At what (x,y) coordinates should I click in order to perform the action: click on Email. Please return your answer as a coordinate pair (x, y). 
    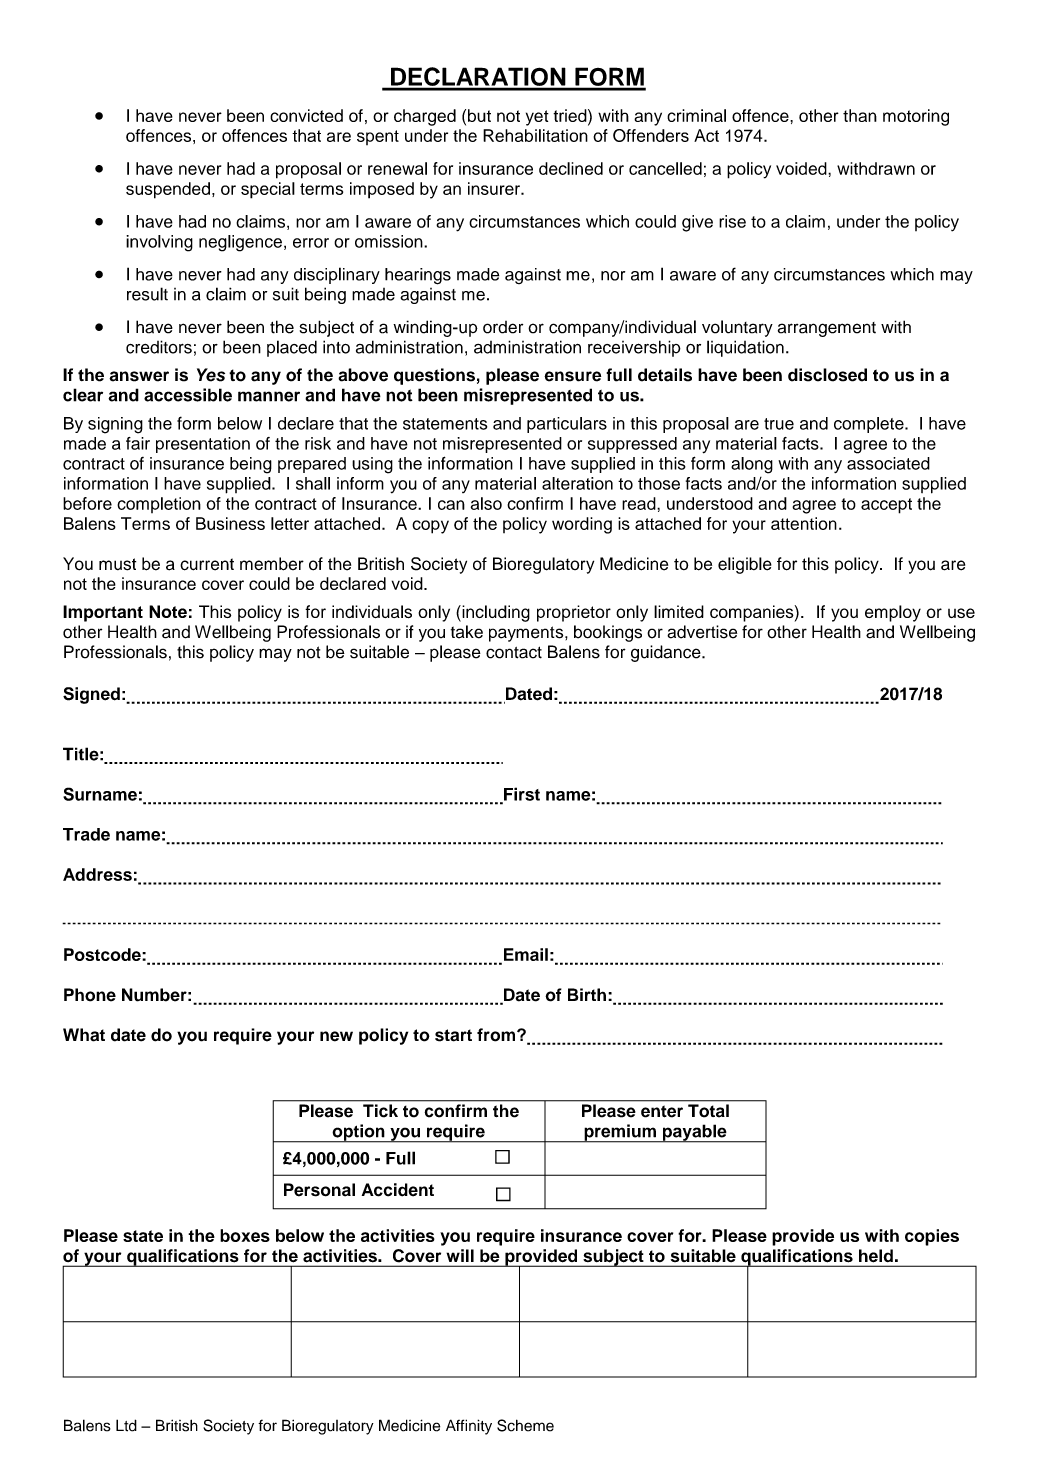
    Looking at the image, I should click on (526, 954).
